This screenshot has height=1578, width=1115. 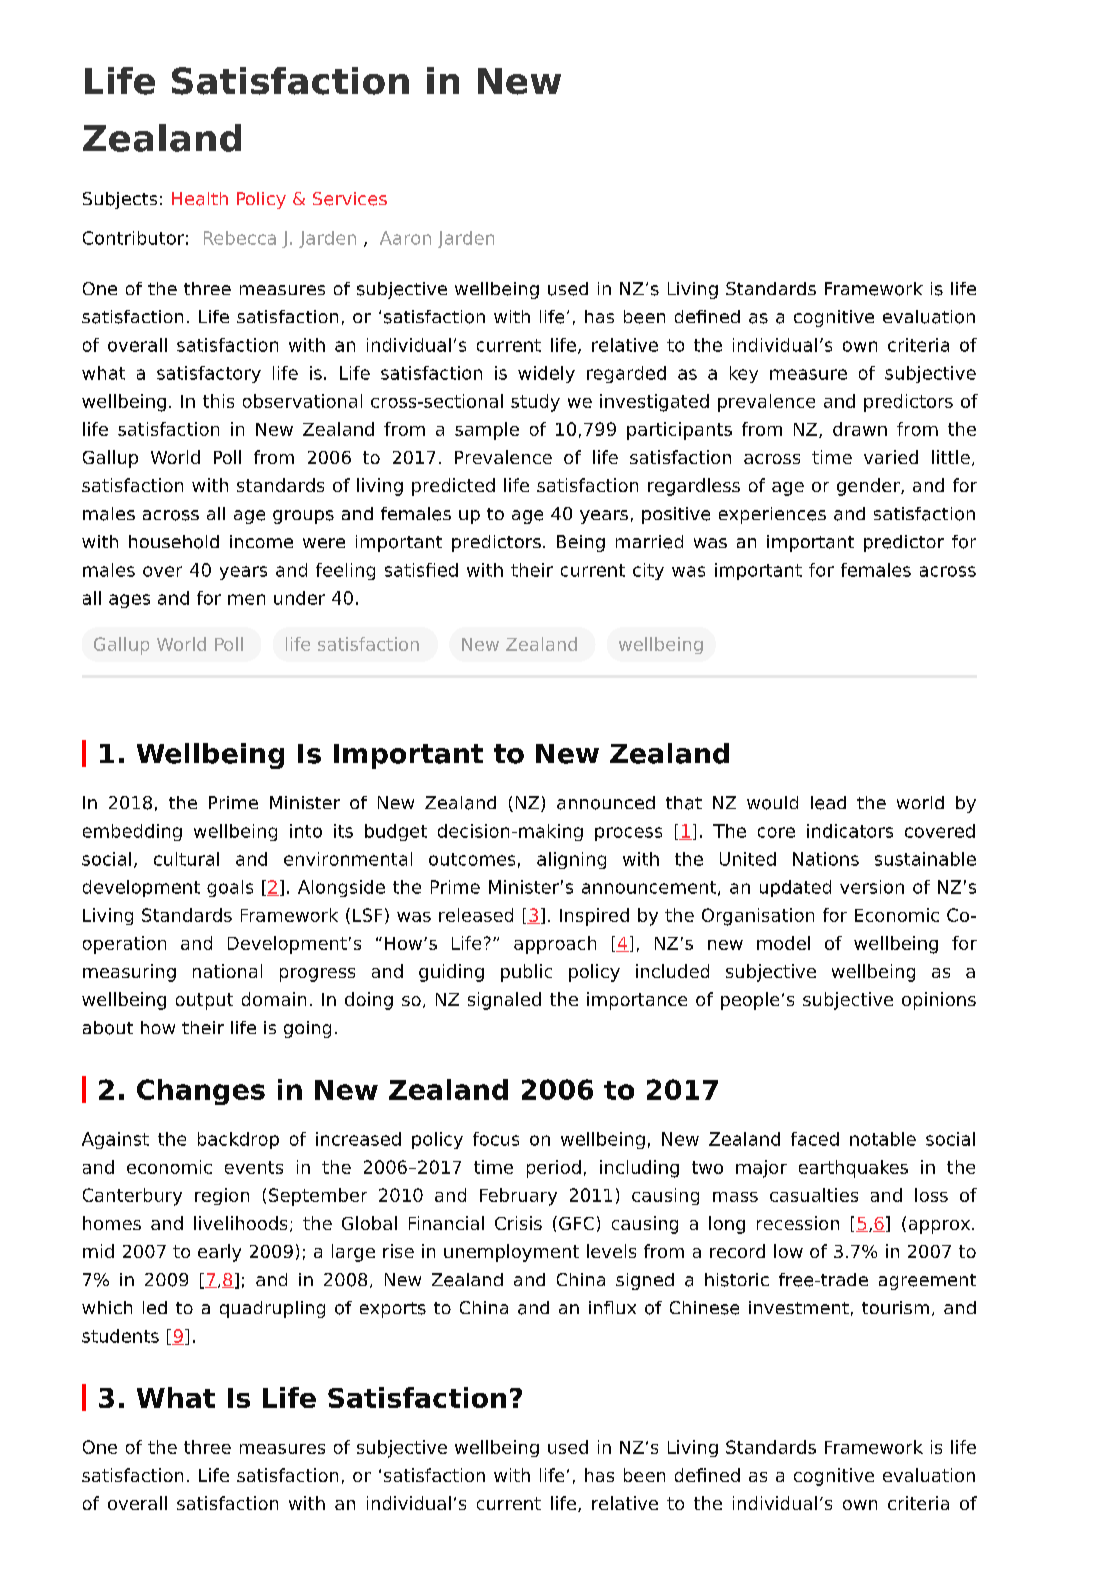 What do you see at coordinates (939, 1001) in the screenshot?
I see `opinions` at bounding box center [939, 1001].
